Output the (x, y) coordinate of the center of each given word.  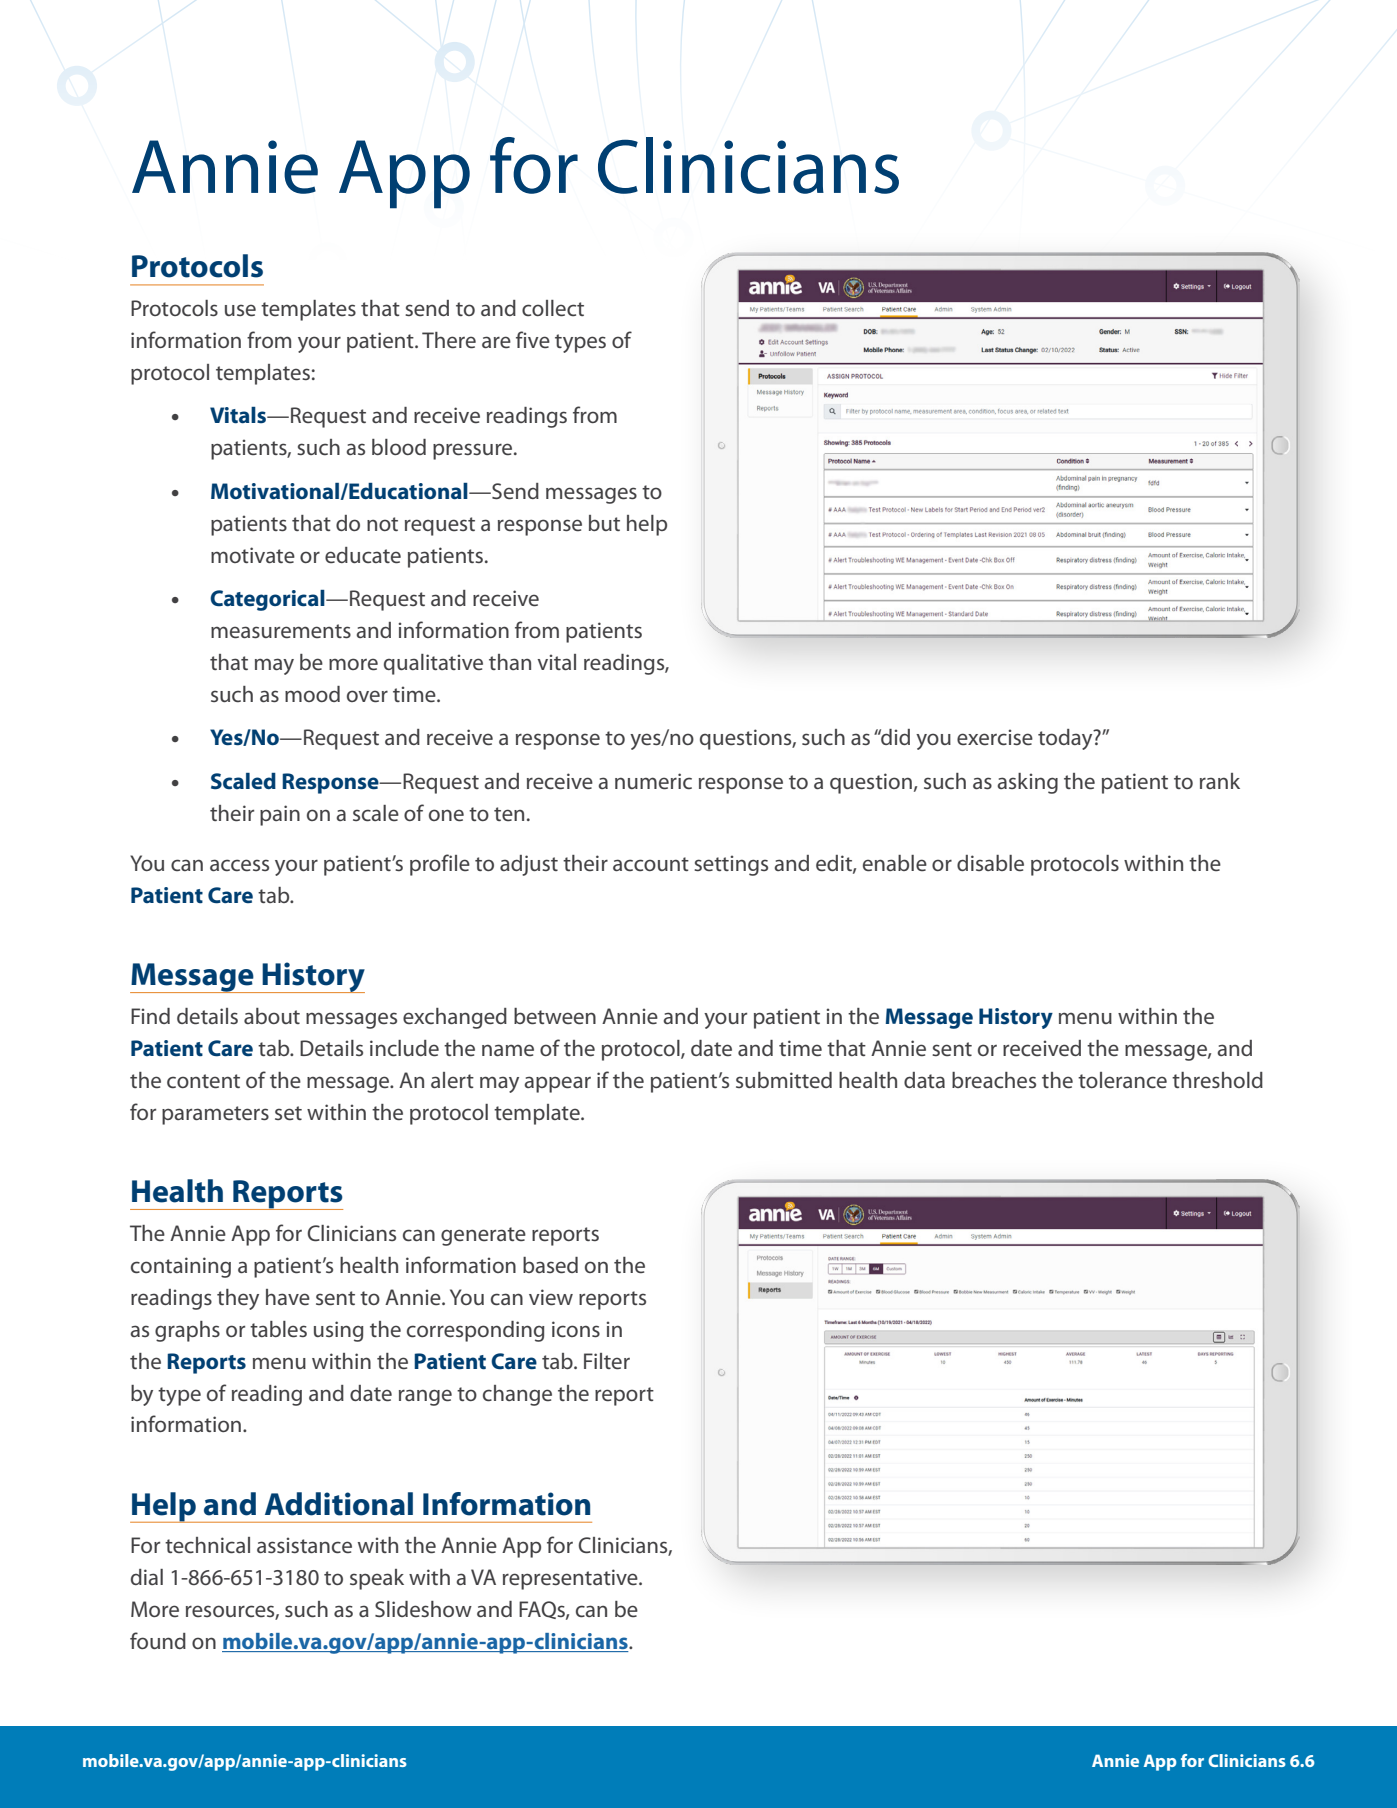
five (533, 339)
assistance (304, 1545)
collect (553, 308)
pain (280, 815)
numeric (653, 781)
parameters (215, 1115)
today (1066, 739)
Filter (607, 1361)
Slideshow (423, 1609)
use (240, 310)
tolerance (1122, 1080)
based (550, 1265)
